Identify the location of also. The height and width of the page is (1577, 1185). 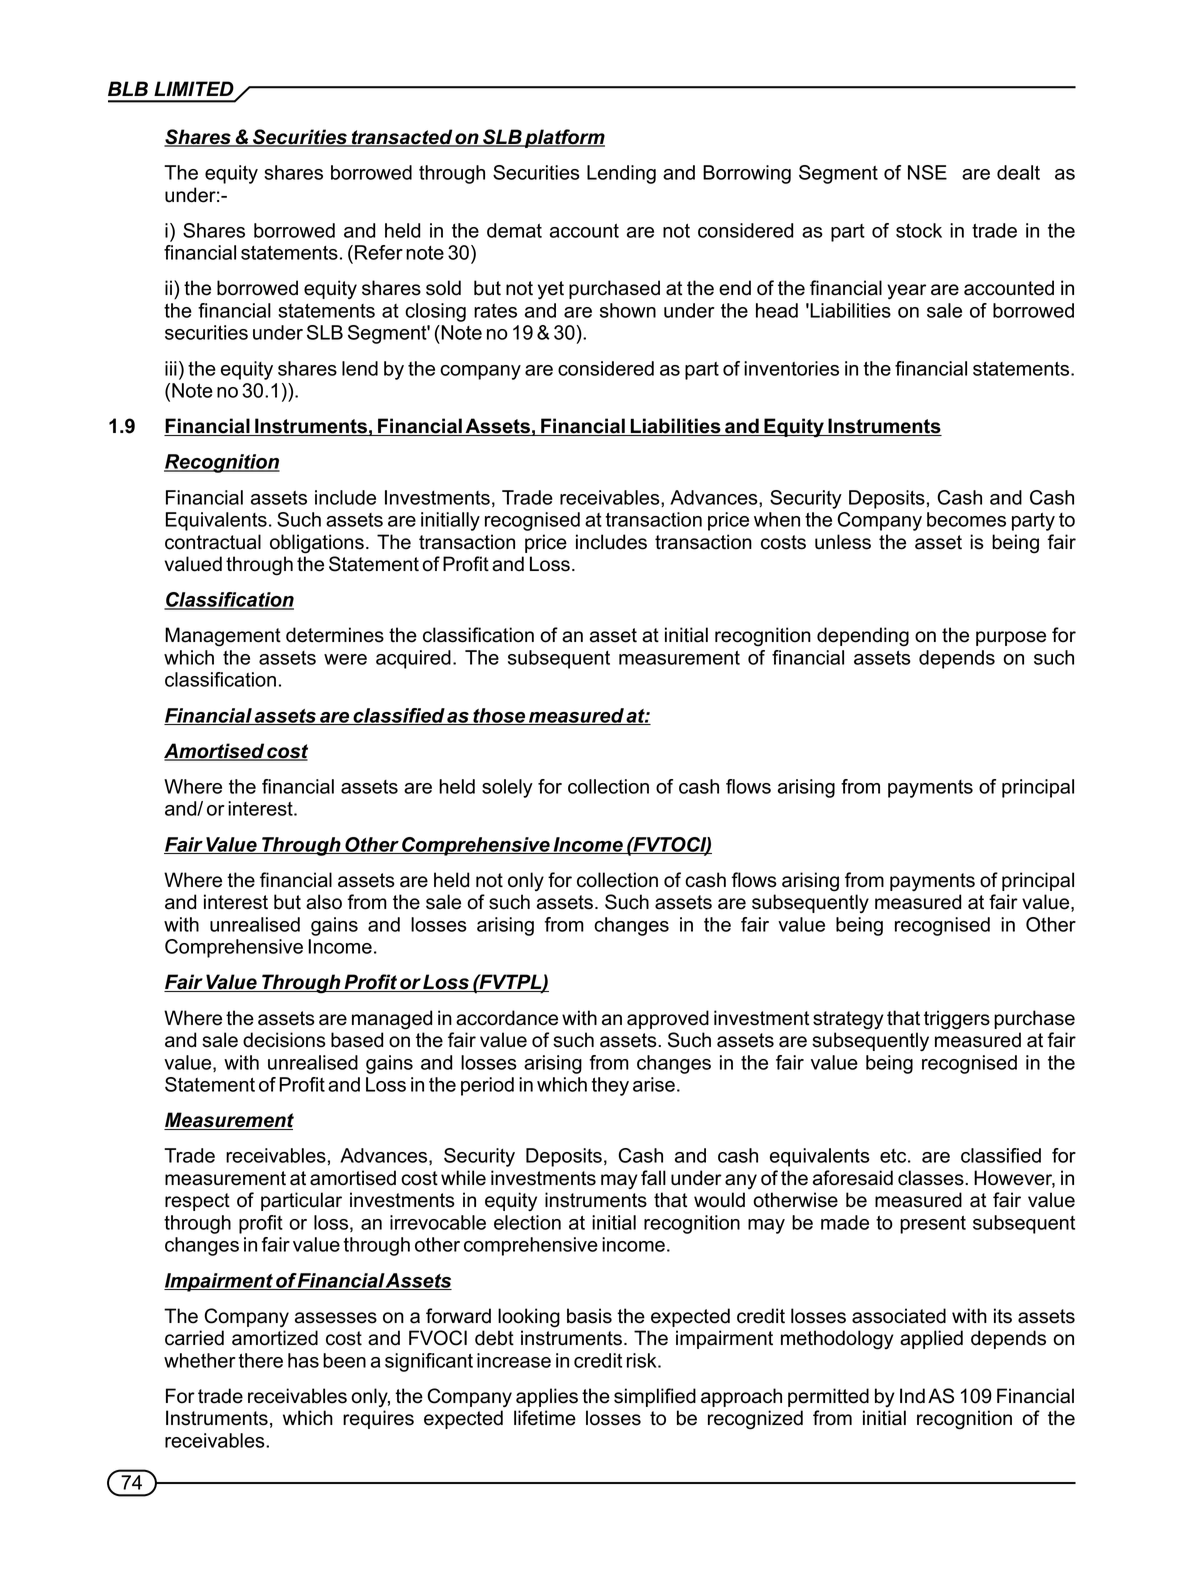
(324, 902).
